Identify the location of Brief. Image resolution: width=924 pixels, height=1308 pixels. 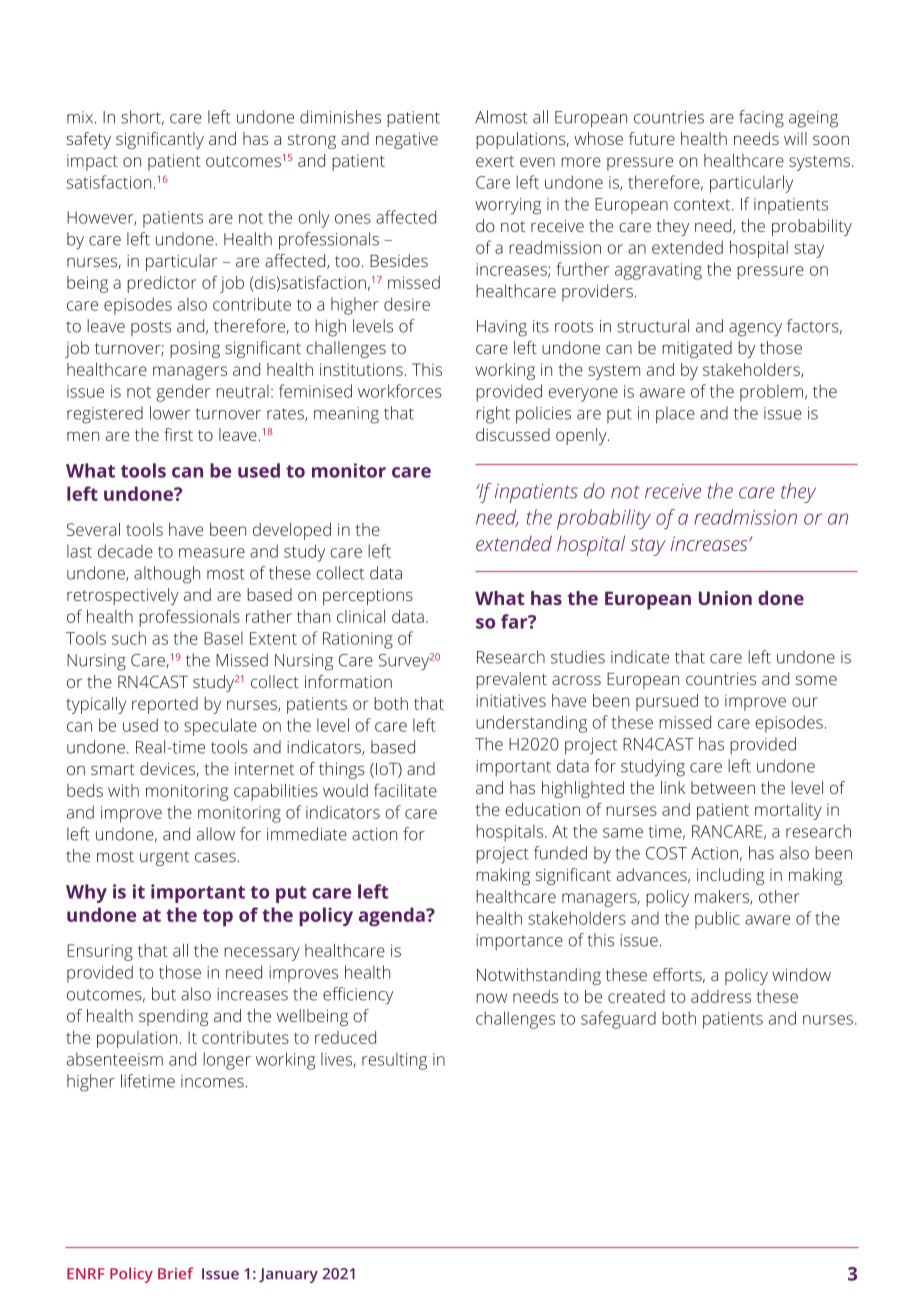
(175, 1273).
